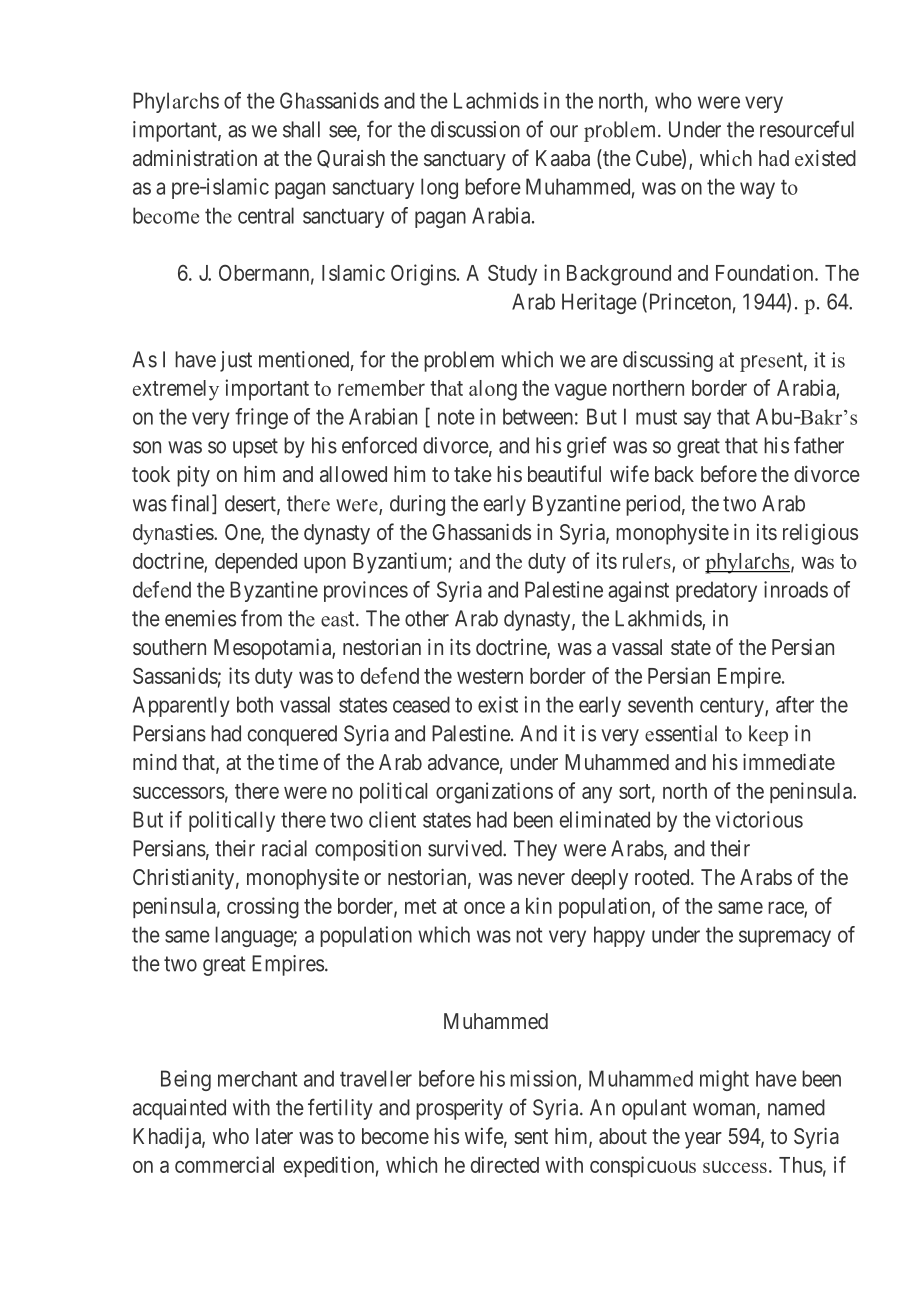  What do you see at coordinates (195, 158) in the document?
I see `administration` at bounding box center [195, 158].
